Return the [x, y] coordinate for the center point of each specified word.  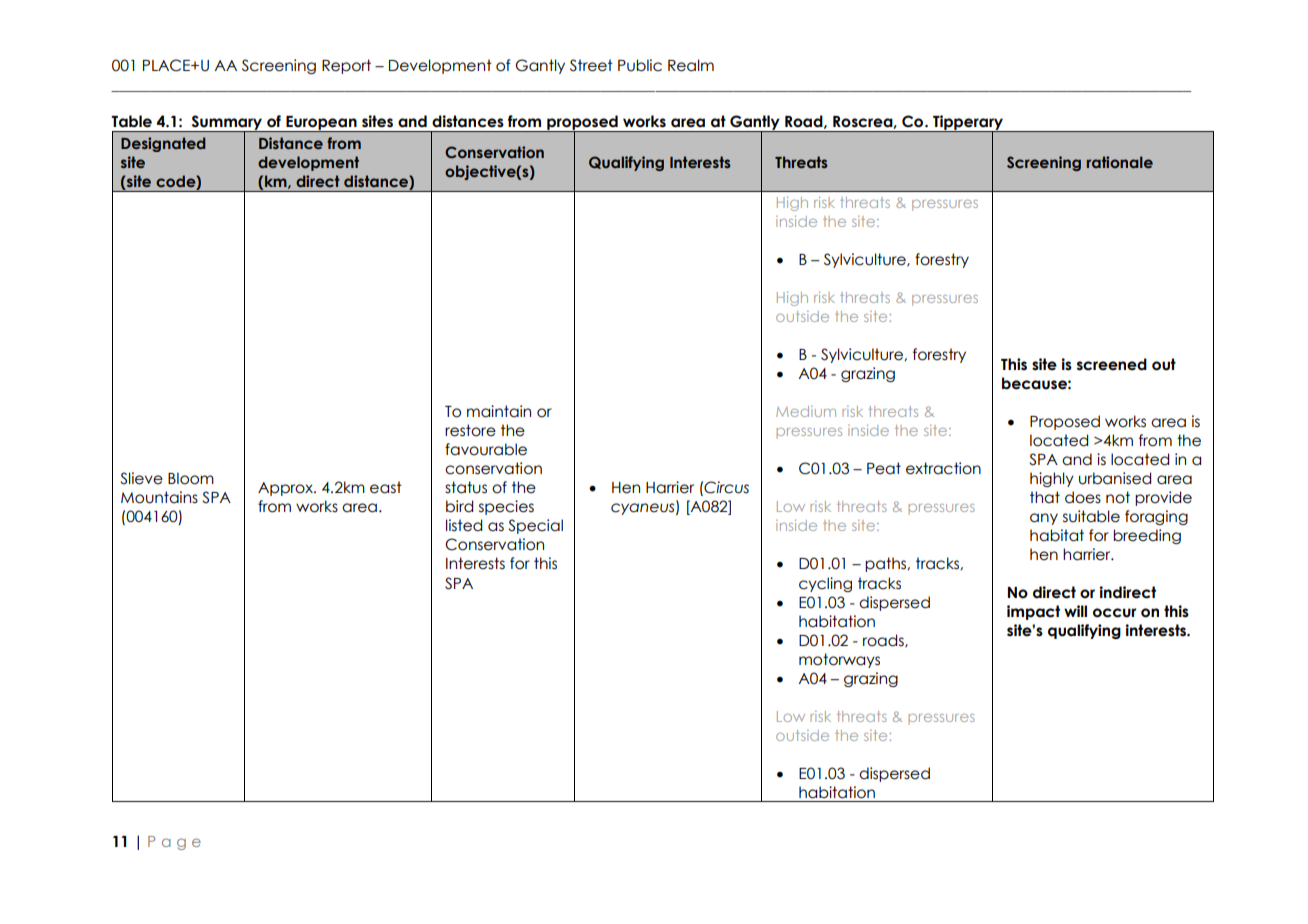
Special [535, 526]
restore [470, 430]
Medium [806, 411]
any [1044, 519]
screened [1112, 364]
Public [640, 65]
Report [346, 66]
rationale [1120, 162]
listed [464, 525]
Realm [691, 65]
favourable [486, 449]
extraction [943, 468]
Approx [286, 489]
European [321, 124]
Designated [163, 144]
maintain [499, 411]
